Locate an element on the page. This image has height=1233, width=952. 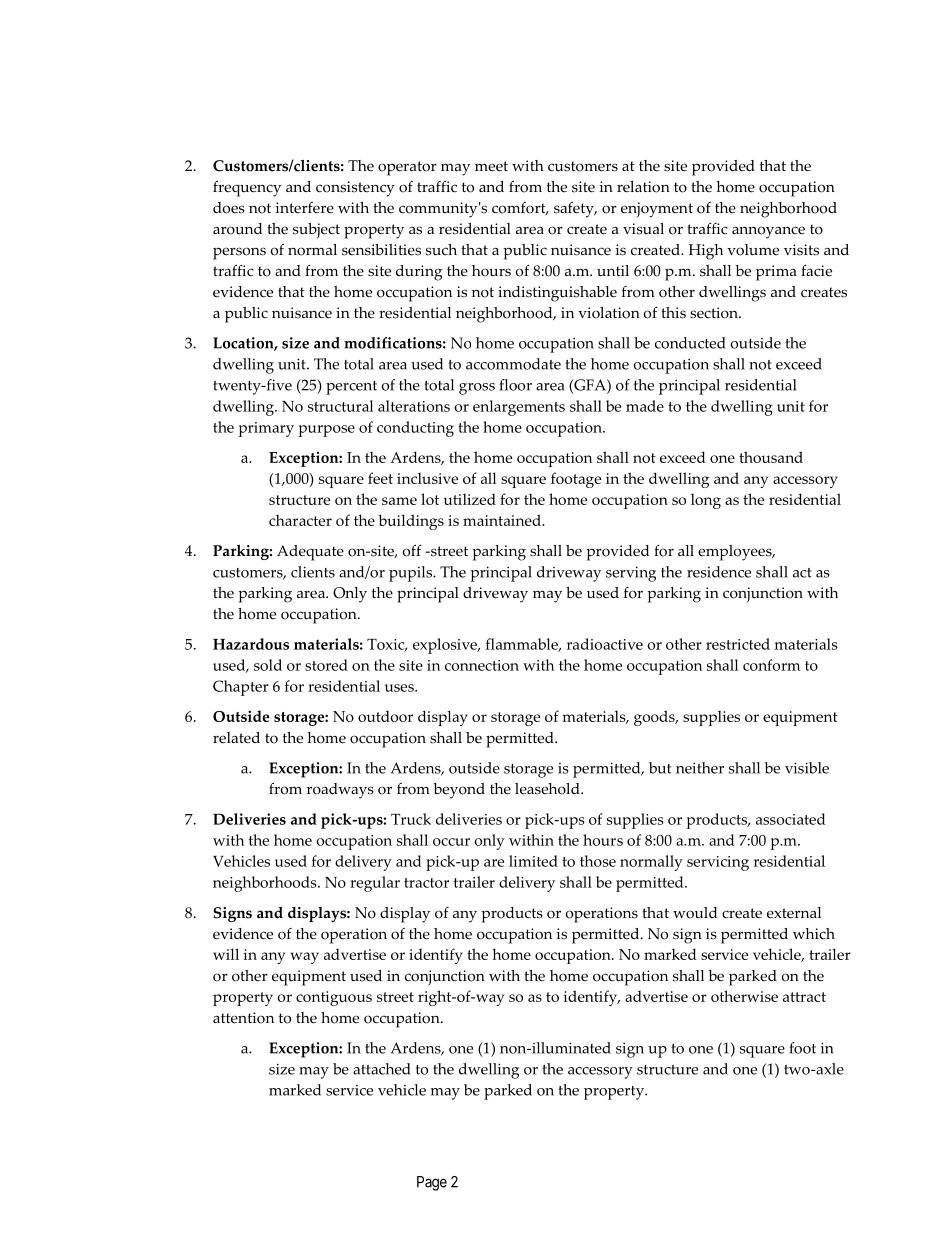
purpose is located at coordinates (327, 431).
